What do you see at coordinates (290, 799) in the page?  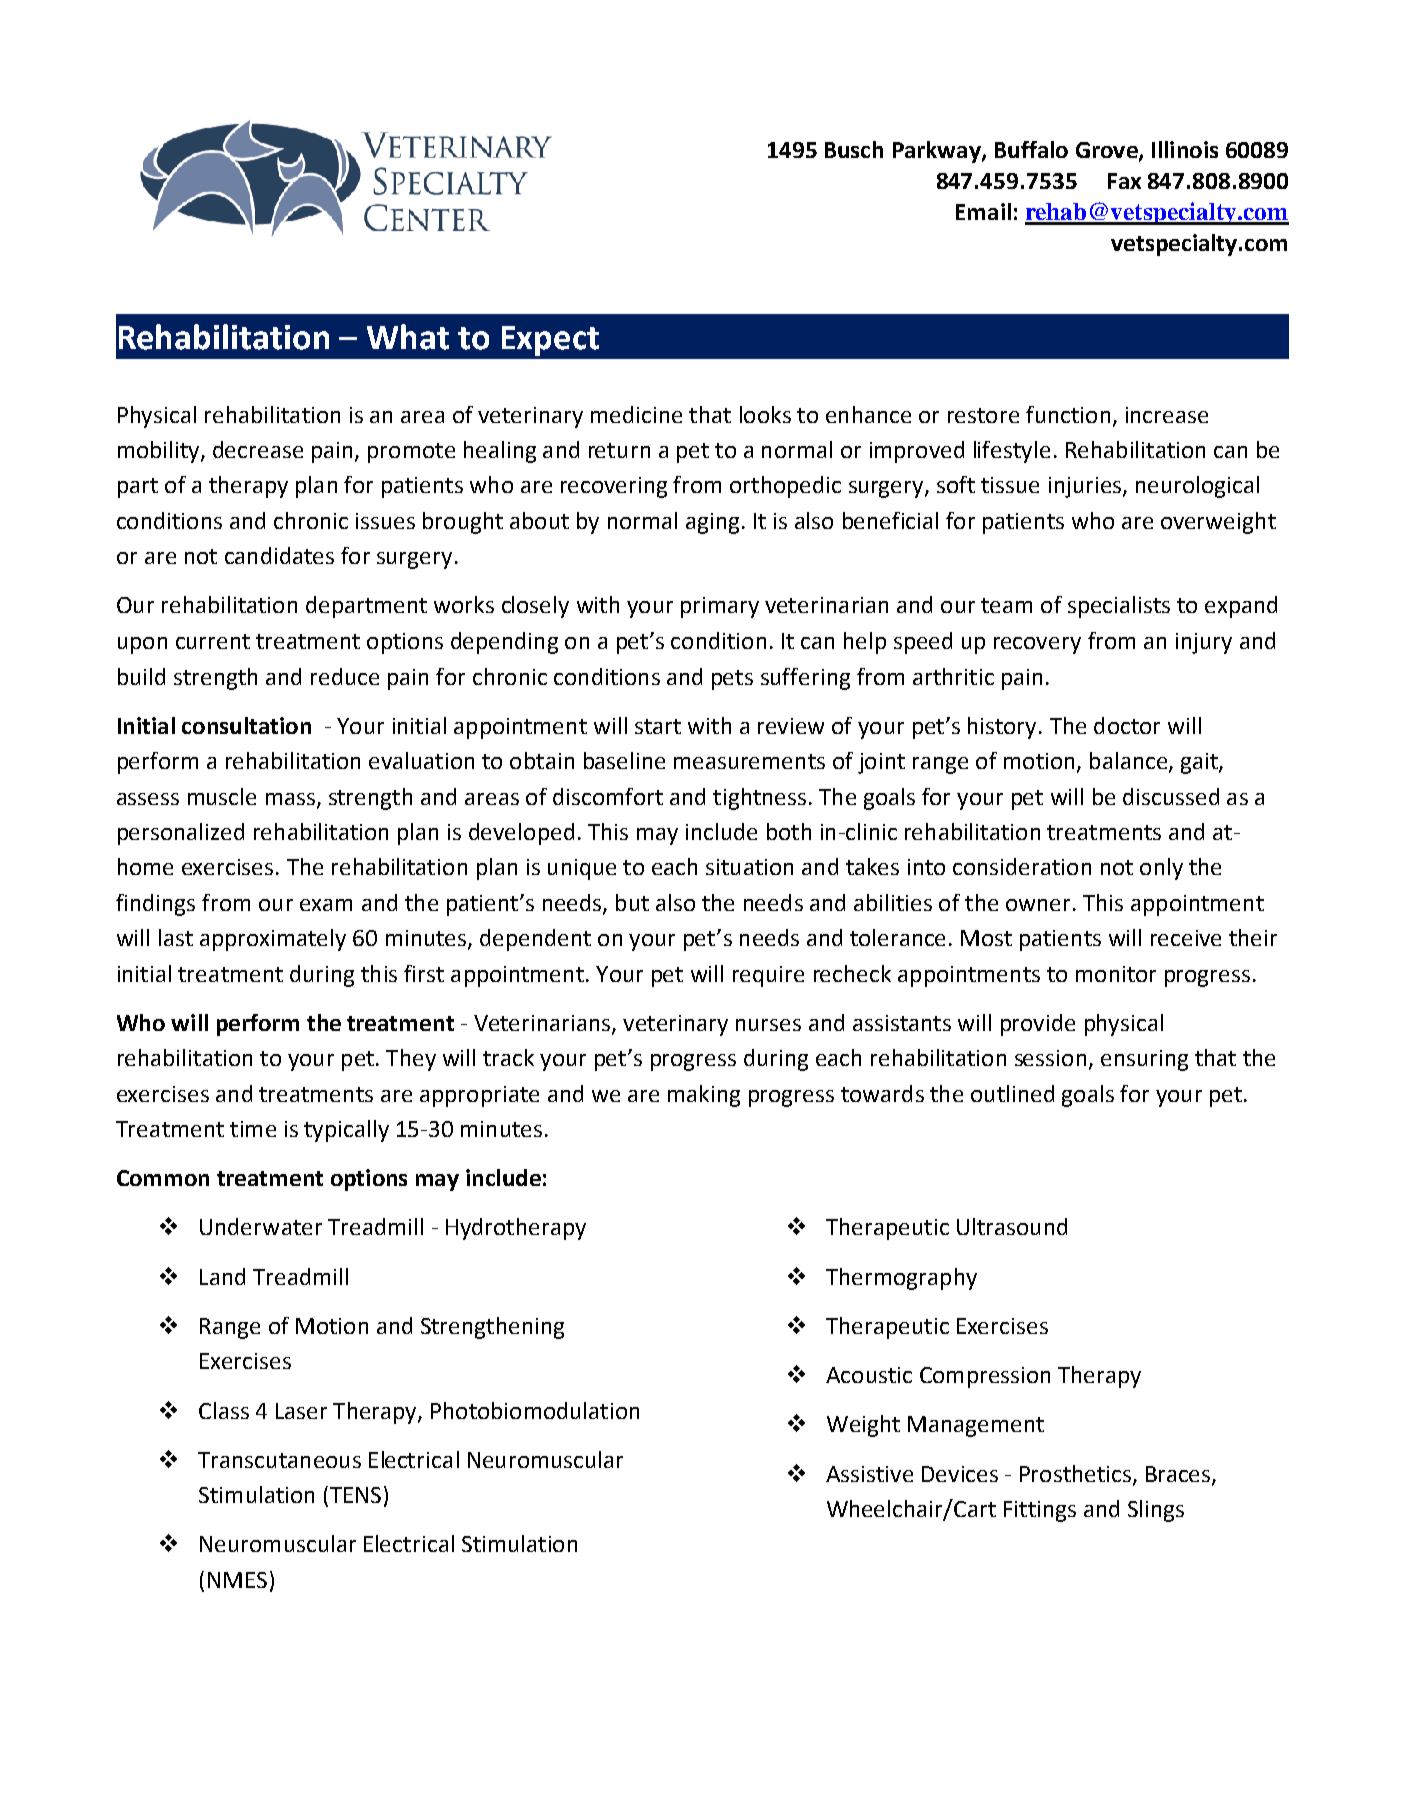 I see `mass` at bounding box center [290, 799].
